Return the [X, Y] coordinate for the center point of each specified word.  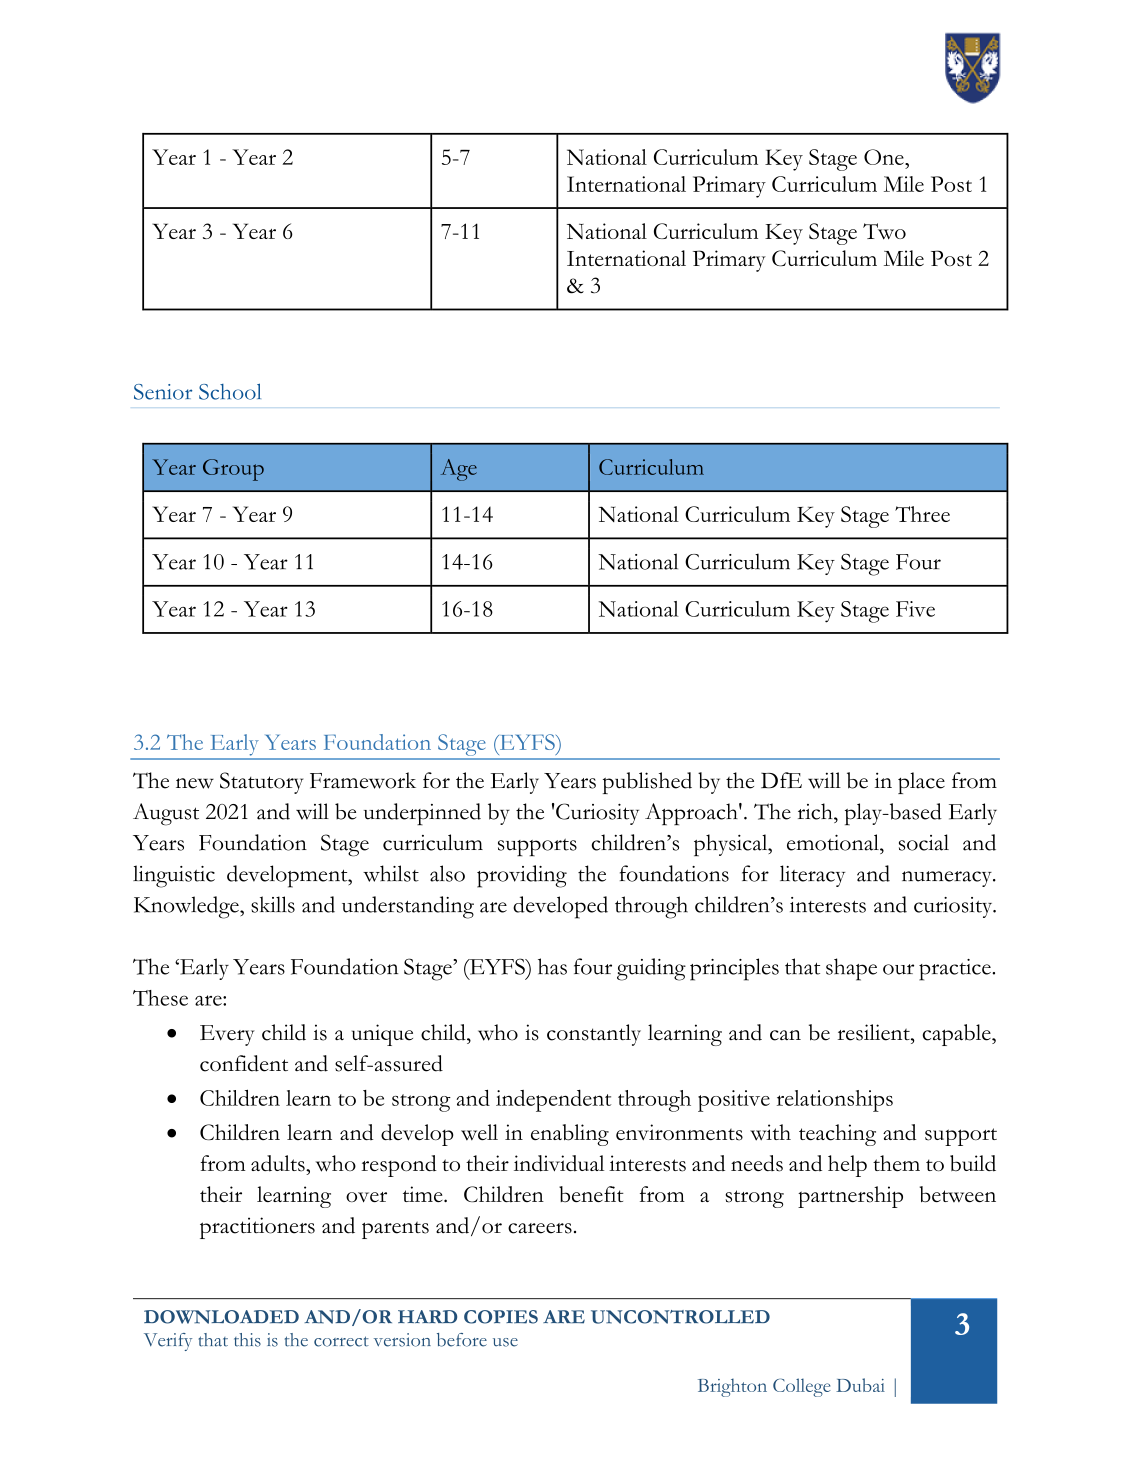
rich [816, 811]
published [647, 783]
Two [884, 231]
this [247, 1340]
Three [922, 514]
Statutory [261, 783]
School [230, 391]
